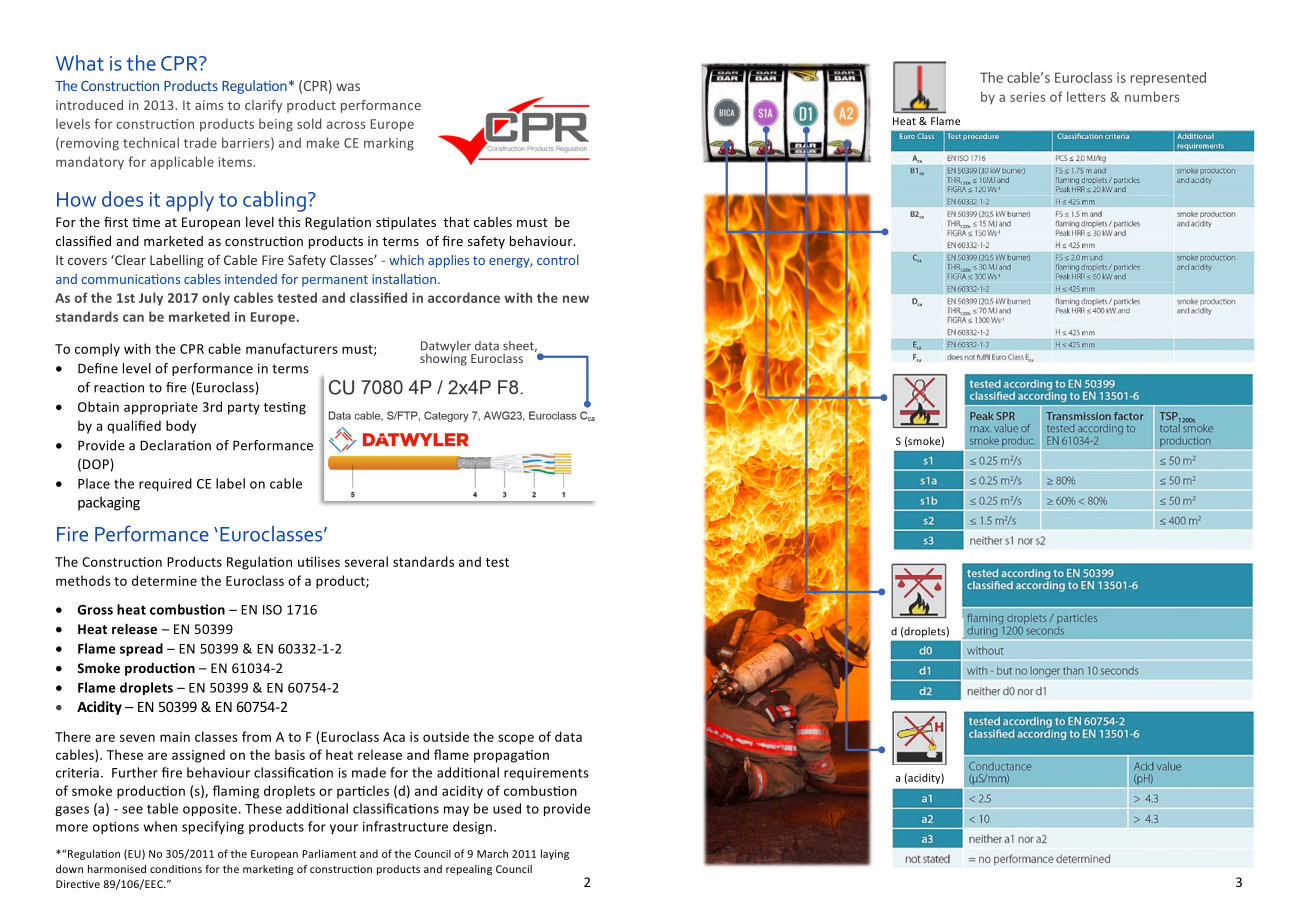 The image size is (1308, 924). I want to click on utilises, so click(319, 561).
